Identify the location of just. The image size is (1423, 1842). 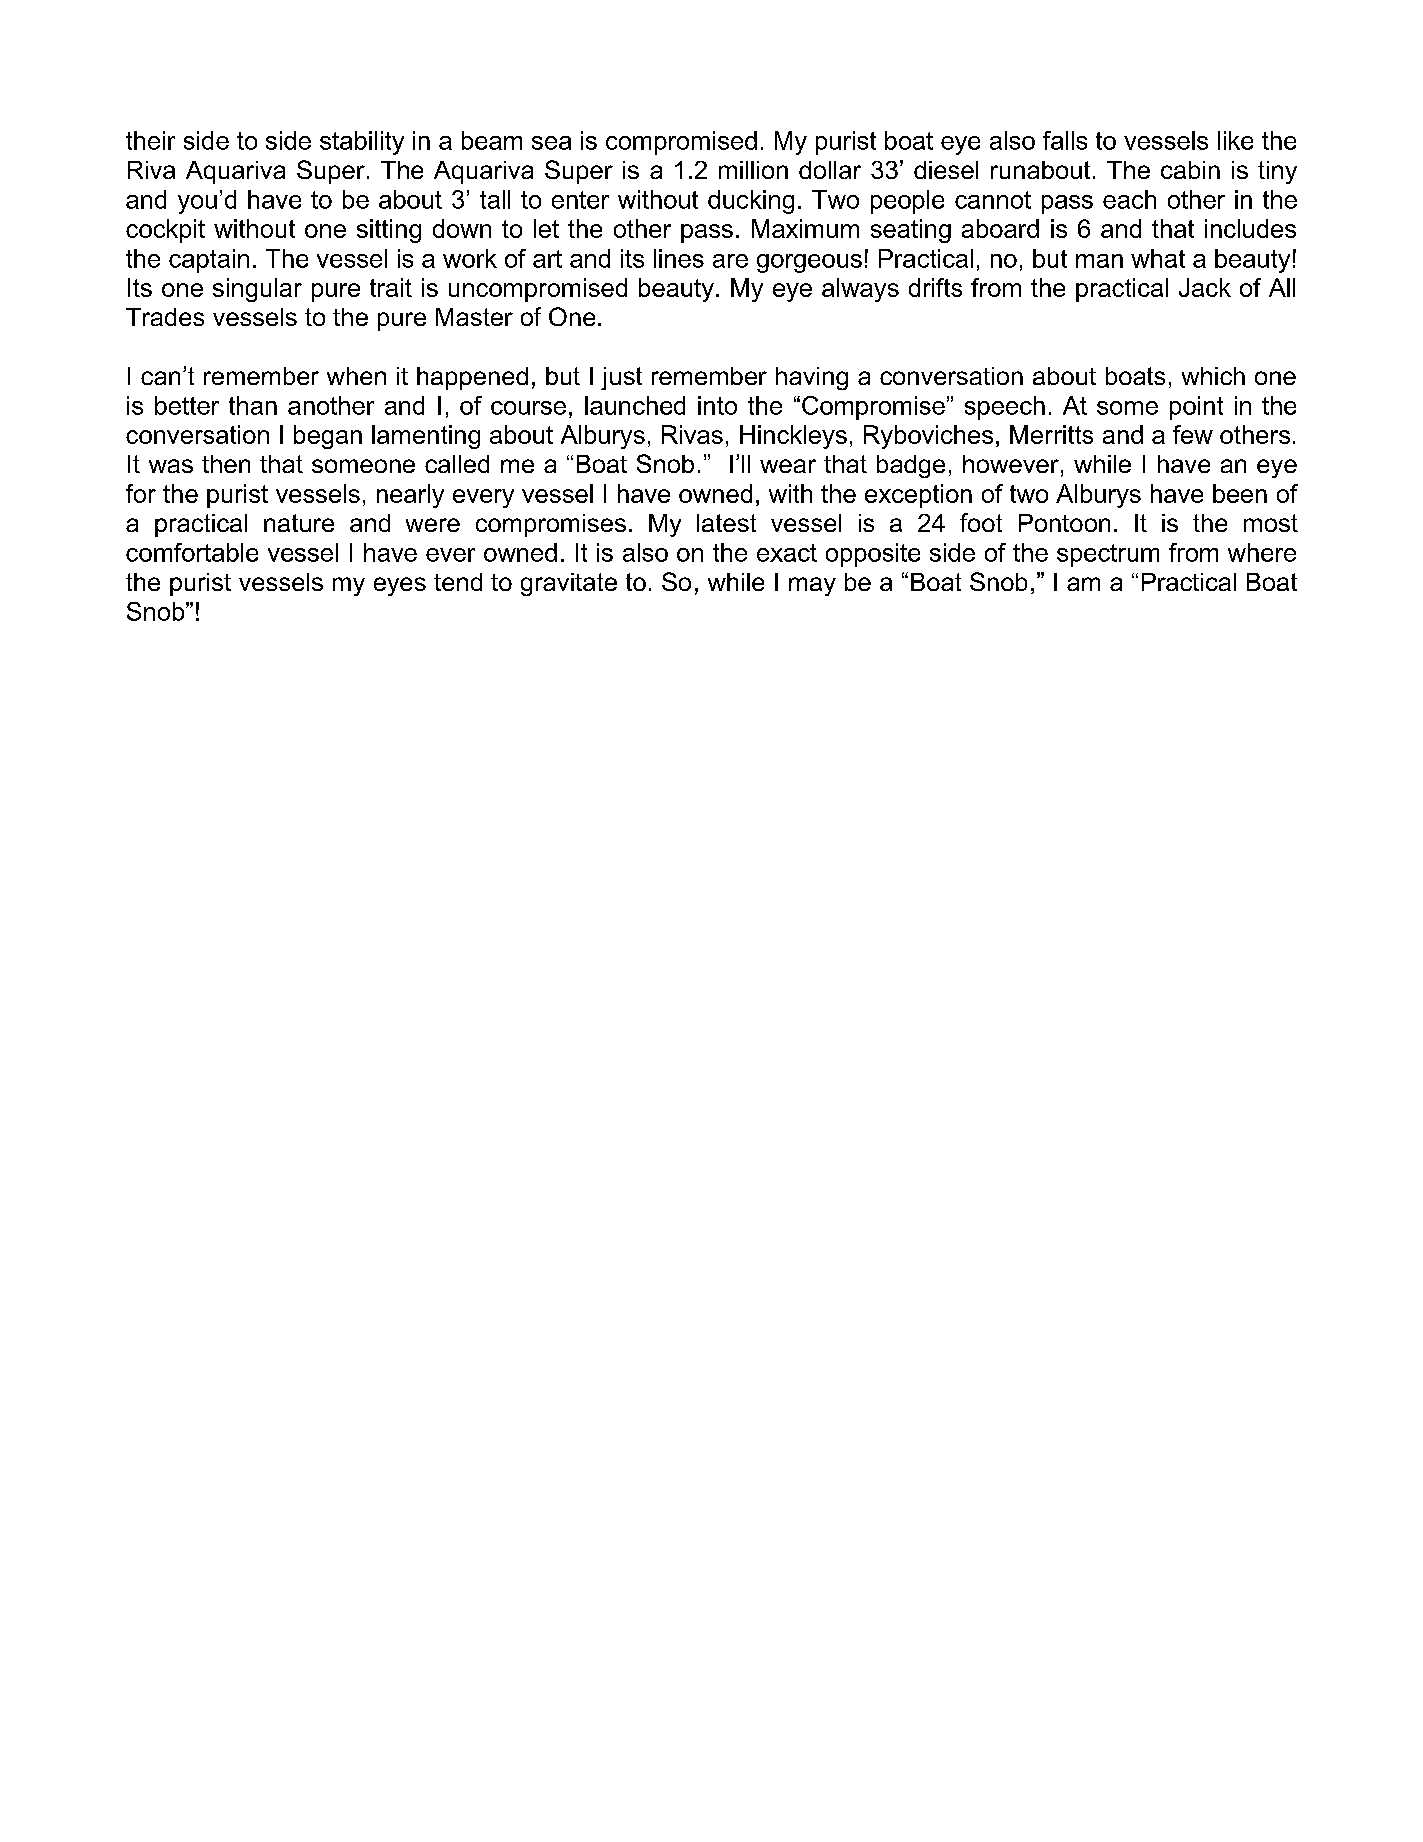
(621, 378).
